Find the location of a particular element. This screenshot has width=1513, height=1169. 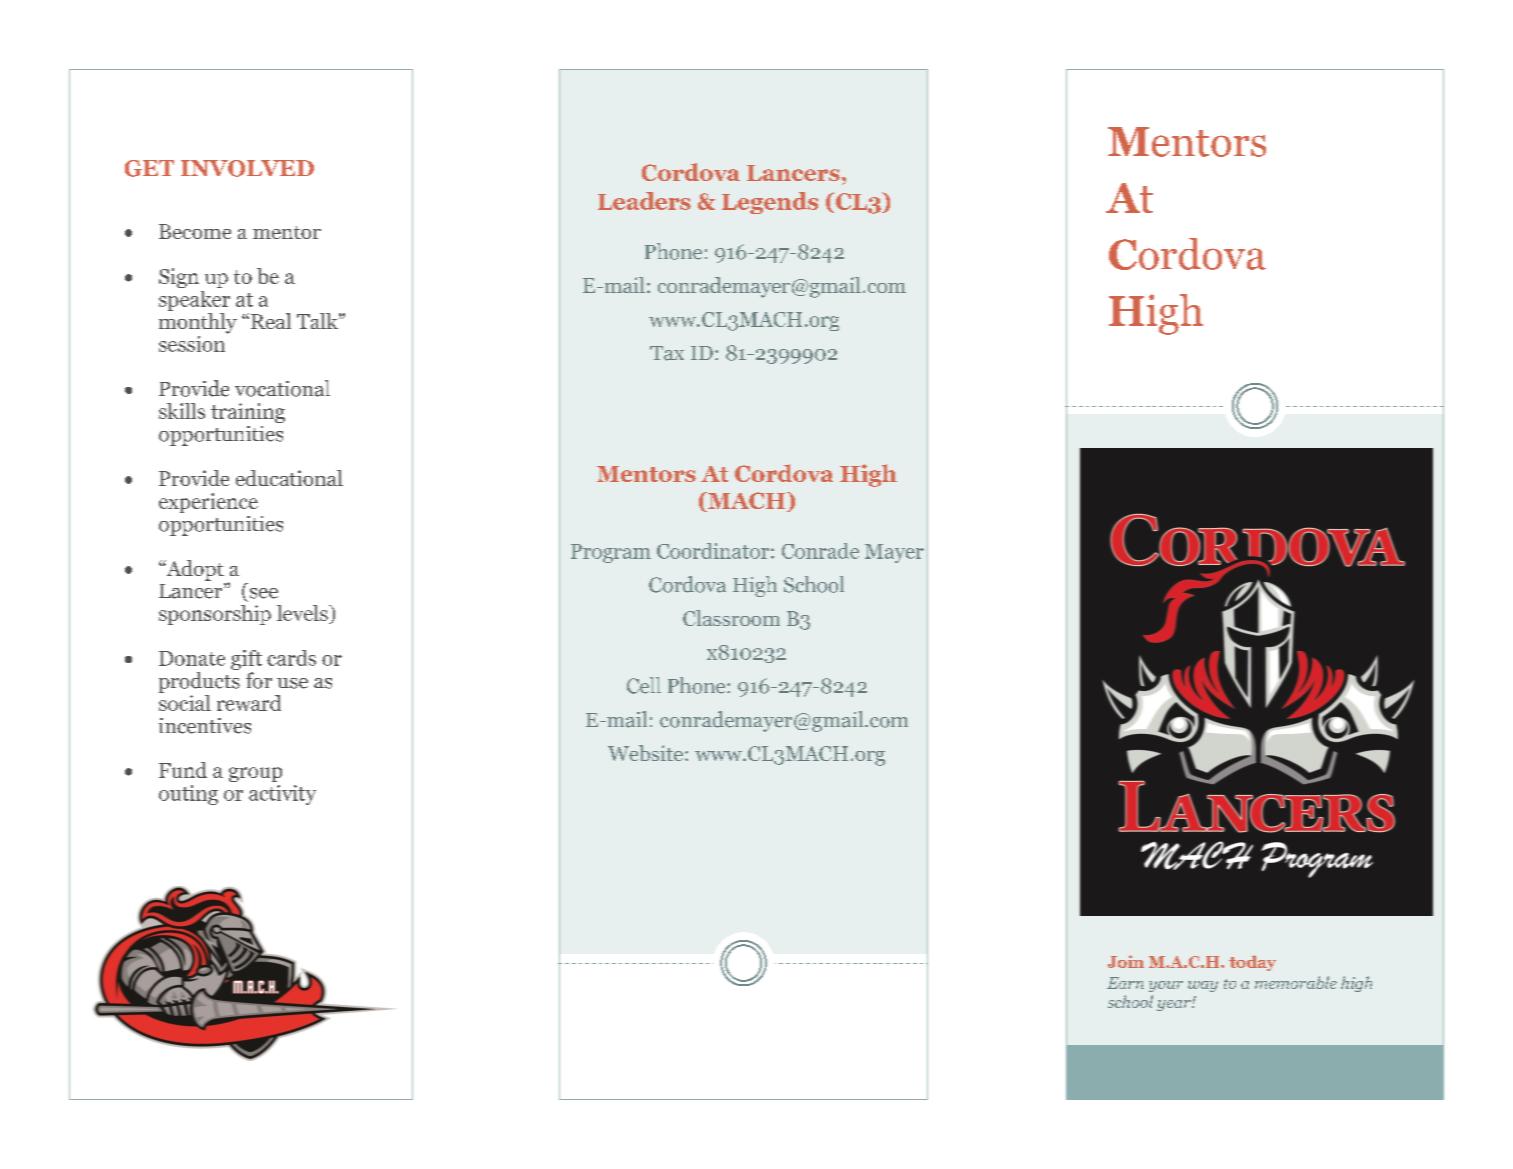

Classroom is located at coordinates (731, 618).
